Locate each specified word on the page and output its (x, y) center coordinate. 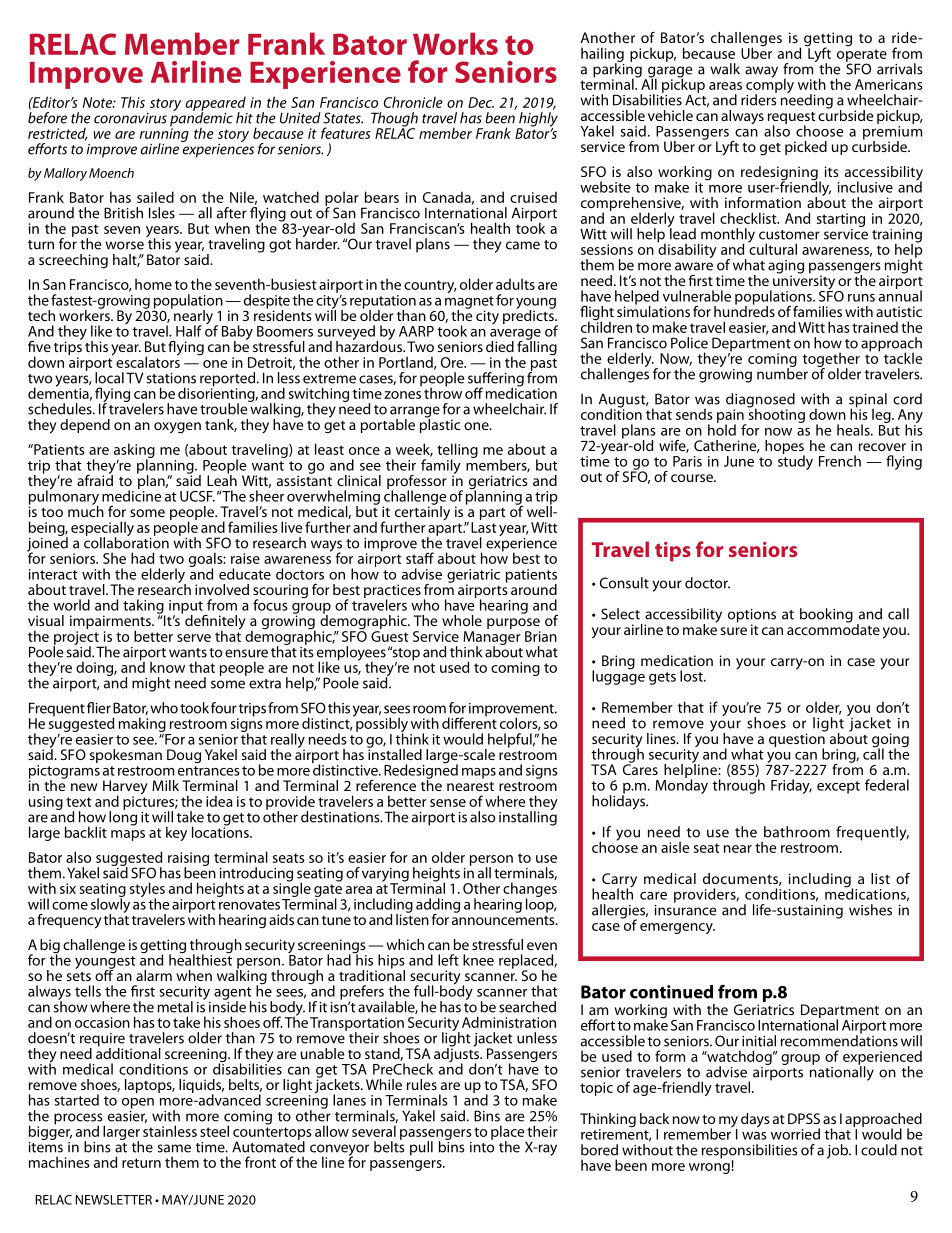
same (174, 1148)
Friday (791, 786)
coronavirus (130, 118)
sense (448, 803)
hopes (785, 448)
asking (134, 452)
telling (457, 452)
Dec (481, 102)
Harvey (125, 788)
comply (770, 86)
